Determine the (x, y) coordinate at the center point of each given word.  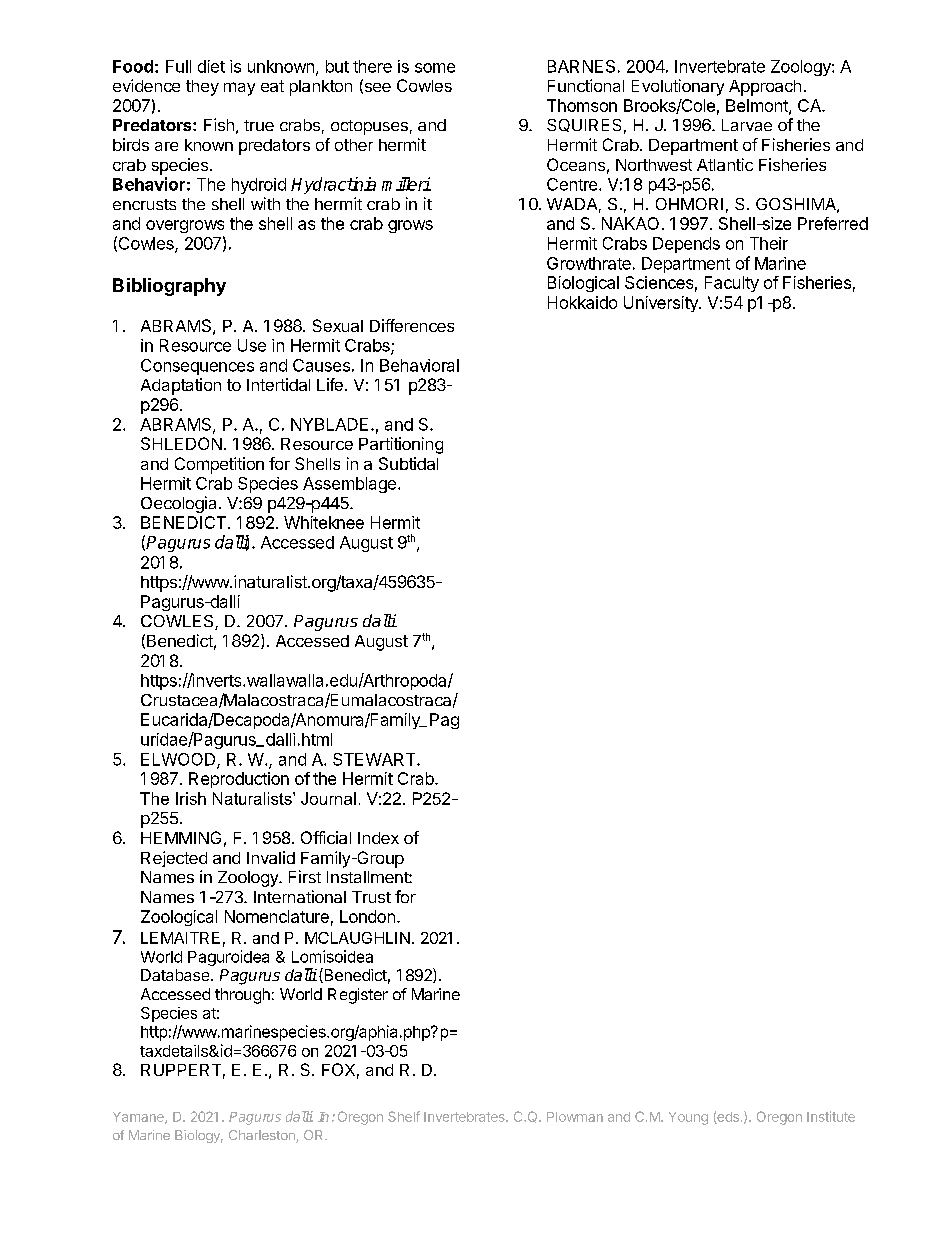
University (662, 304)
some (435, 68)
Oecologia (178, 504)
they (202, 88)
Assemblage (349, 485)
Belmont (758, 106)
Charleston (263, 1136)
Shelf (404, 1116)
